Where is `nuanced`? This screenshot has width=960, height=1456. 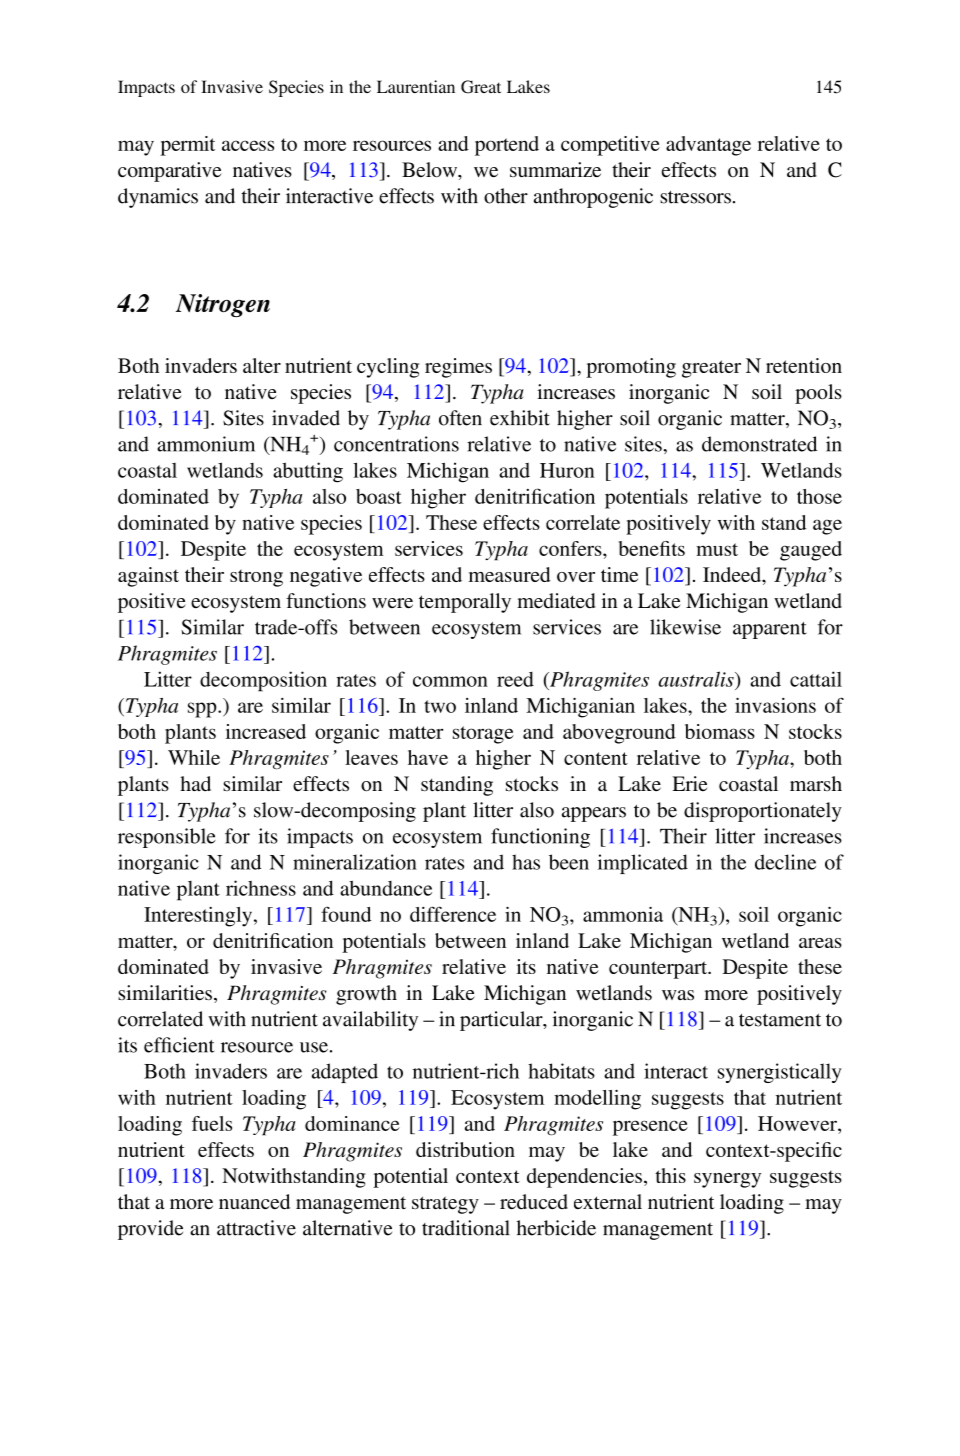
nuanced is located at coordinates (254, 1202).
